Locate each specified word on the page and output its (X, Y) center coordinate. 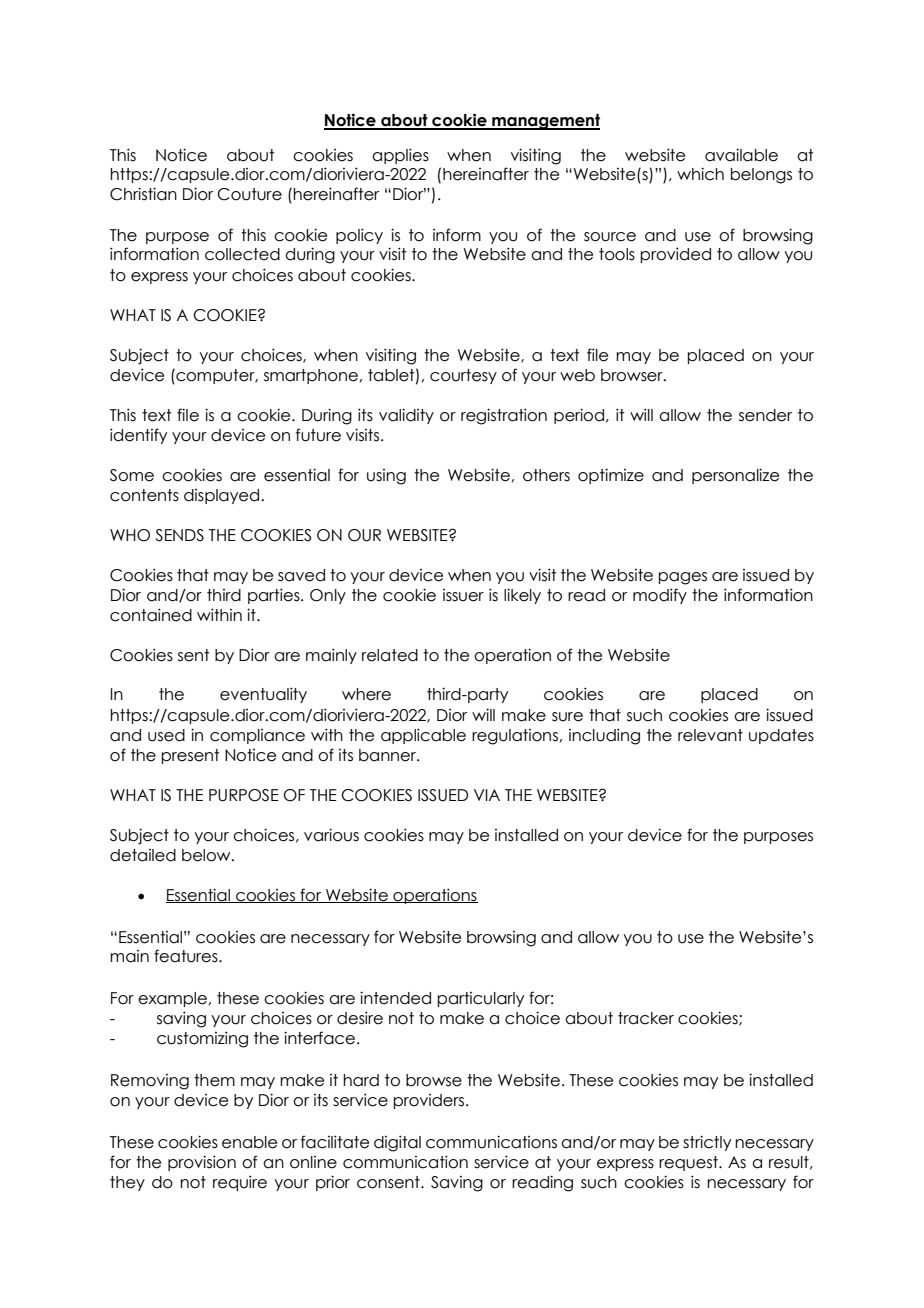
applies (400, 156)
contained (151, 615)
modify (660, 596)
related (390, 655)
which (700, 174)
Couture (249, 194)
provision (202, 1163)
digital (397, 1143)
